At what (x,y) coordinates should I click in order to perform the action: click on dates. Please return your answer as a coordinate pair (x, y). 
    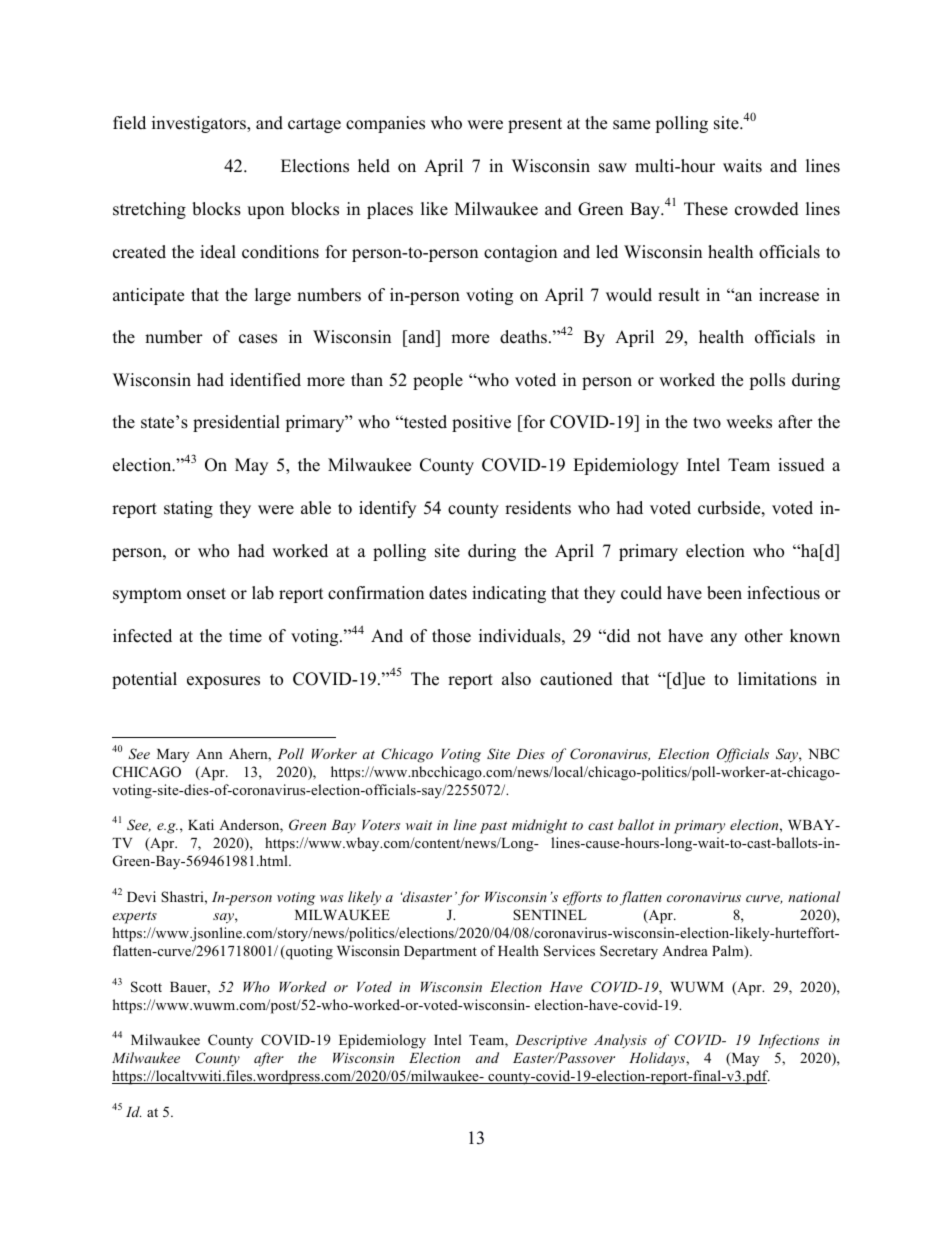
    Looking at the image, I should click on (448, 593).
